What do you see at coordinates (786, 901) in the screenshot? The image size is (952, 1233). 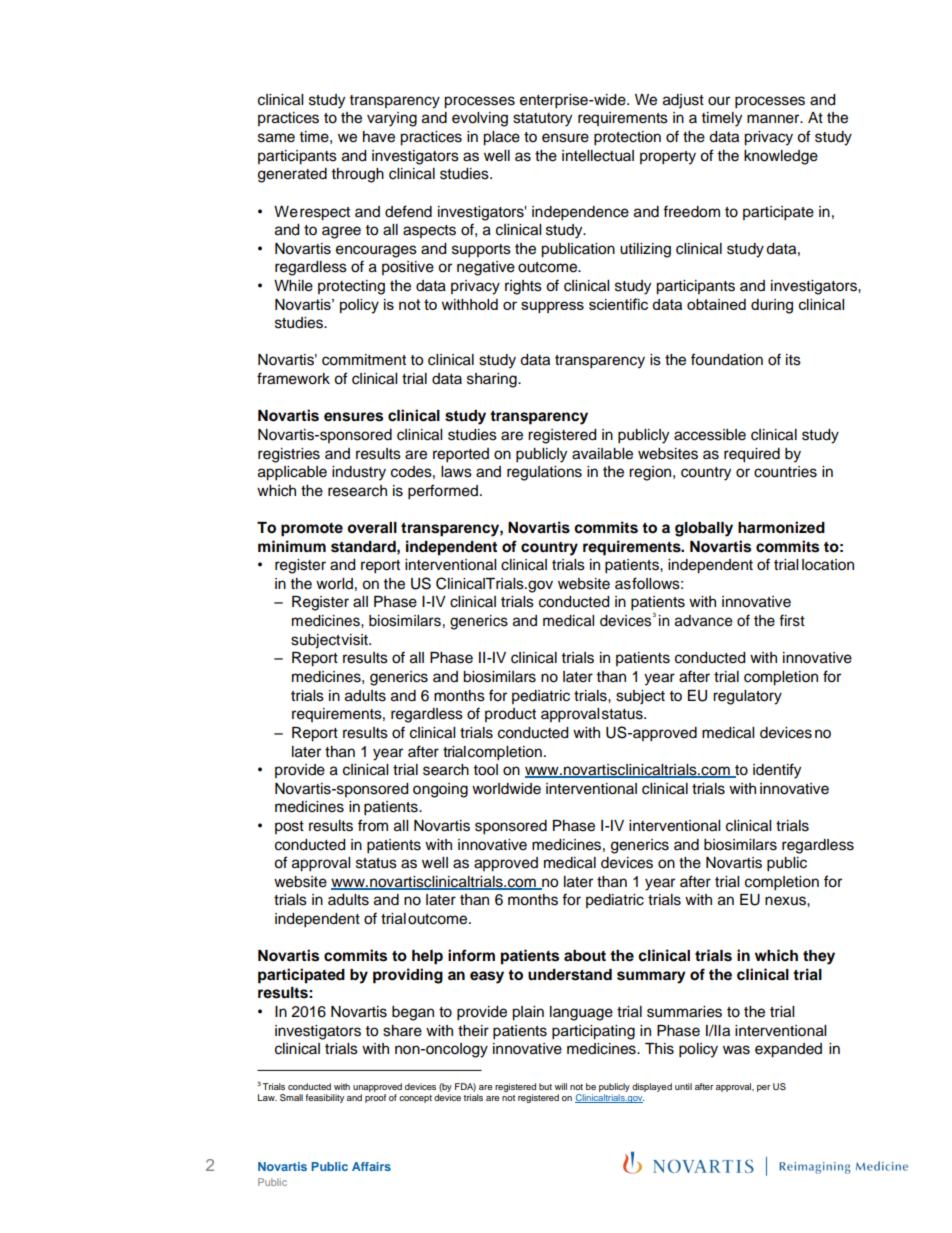 I see `nexus` at bounding box center [786, 901].
